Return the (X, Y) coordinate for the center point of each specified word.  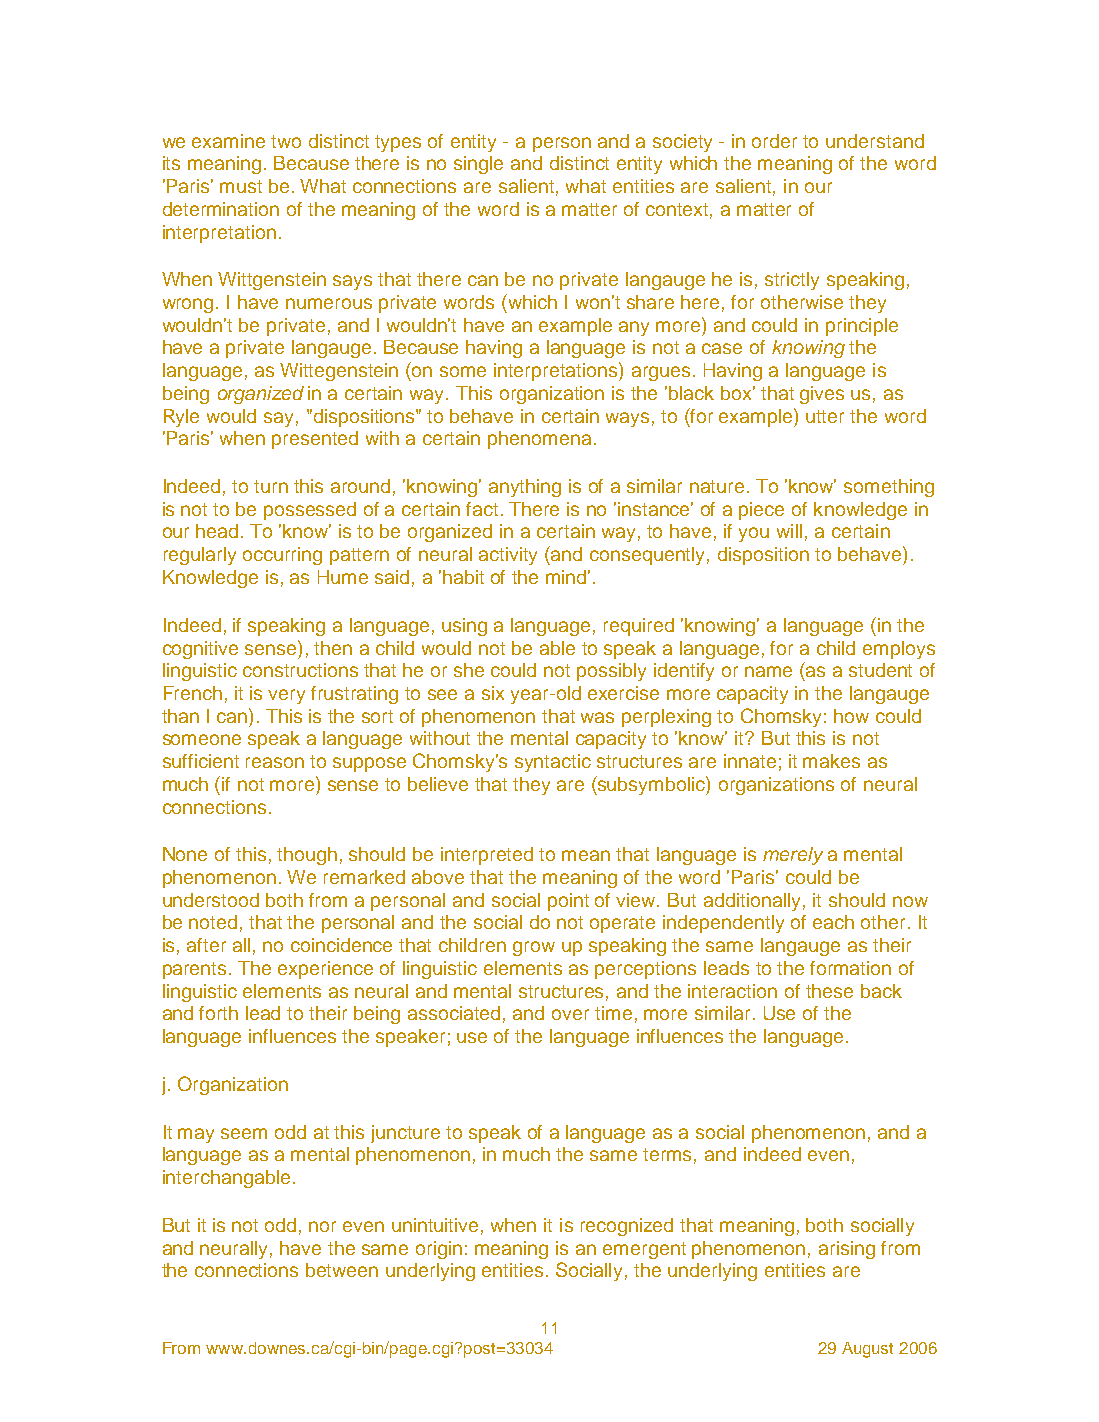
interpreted (487, 856)
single (478, 165)
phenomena (539, 440)
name (768, 671)
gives (822, 395)
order (774, 141)
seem (244, 1133)
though (307, 856)
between (342, 1270)
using (464, 627)
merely (793, 856)
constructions (300, 670)
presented (315, 440)
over (570, 1014)
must (241, 186)
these (829, 991)
